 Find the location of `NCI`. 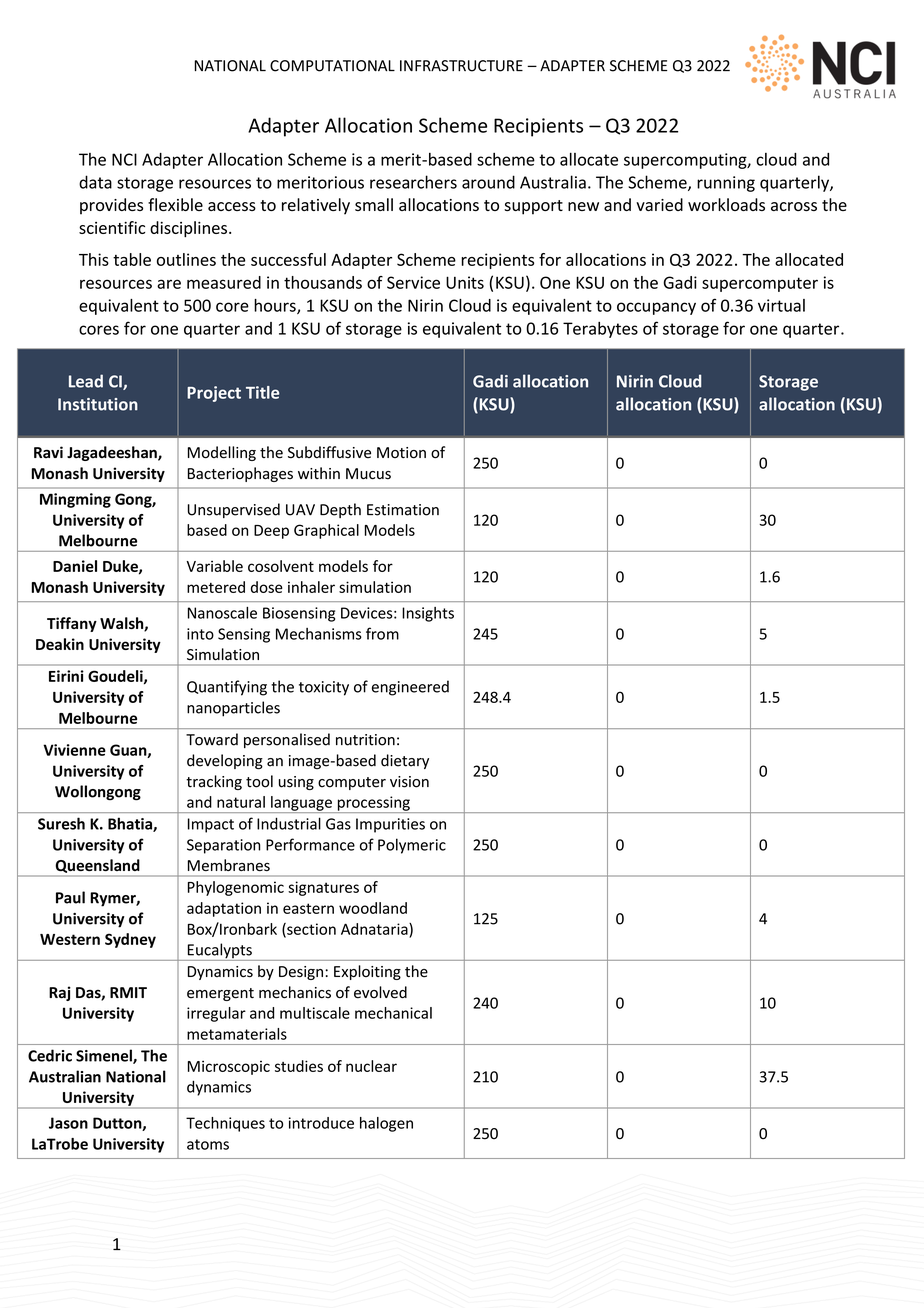

NCI is located at coordinates (124, 159).
